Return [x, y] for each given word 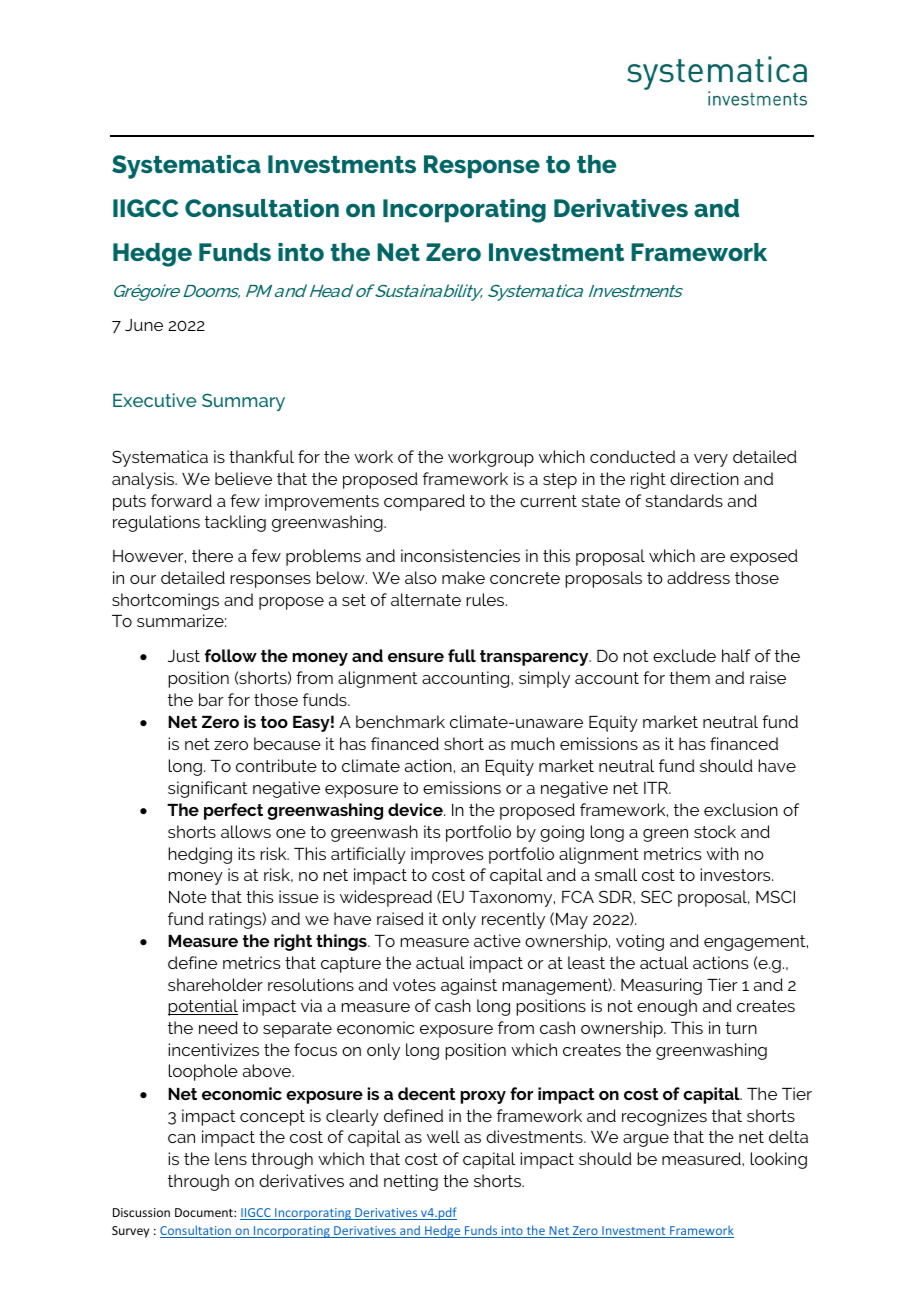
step [560, 481]
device [416, 809]
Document [205, 1212]
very [711, 460]
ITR [657, 788]
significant [207, 789]
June [144, 325]
